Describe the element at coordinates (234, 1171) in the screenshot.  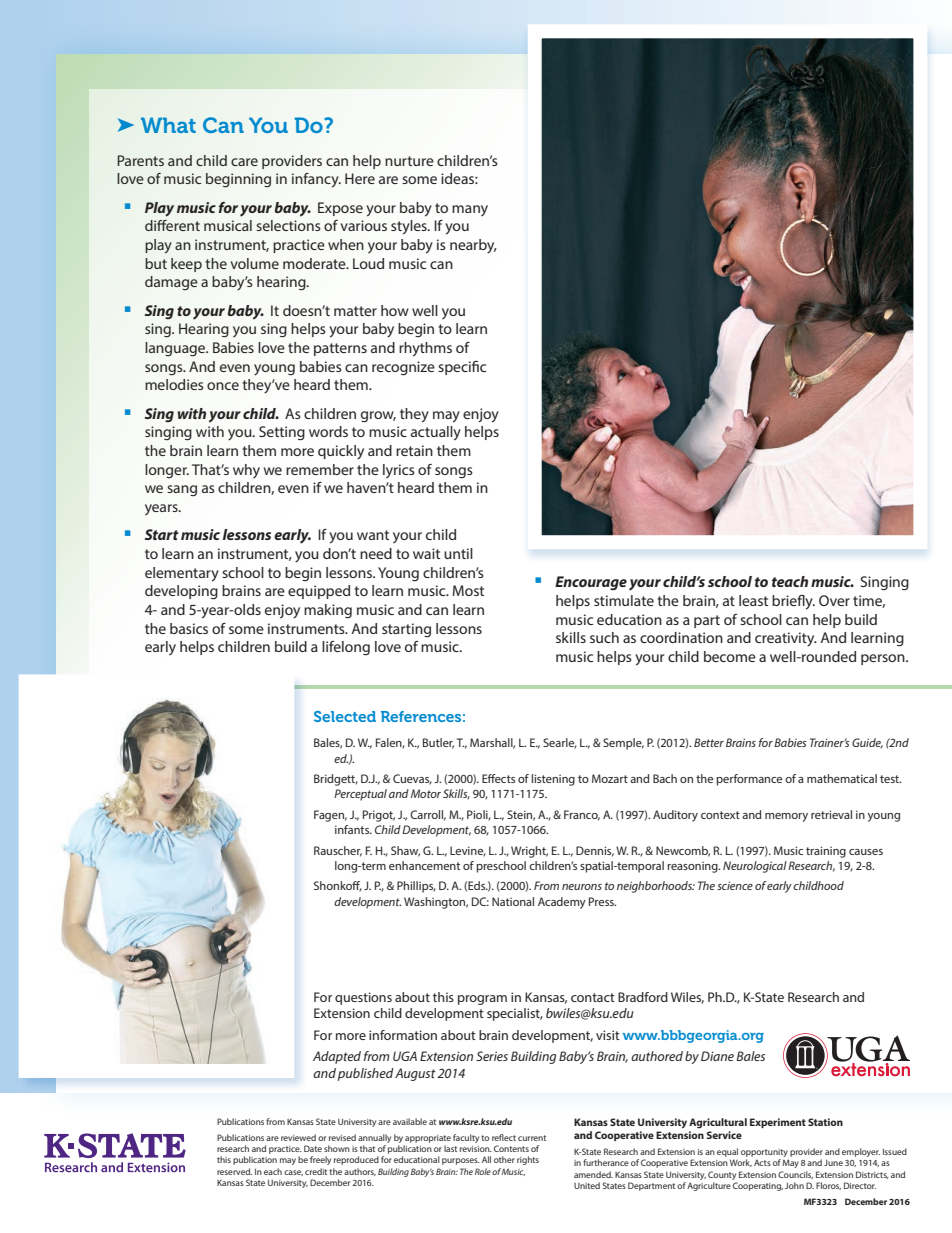
I see `reserved` at that location.
